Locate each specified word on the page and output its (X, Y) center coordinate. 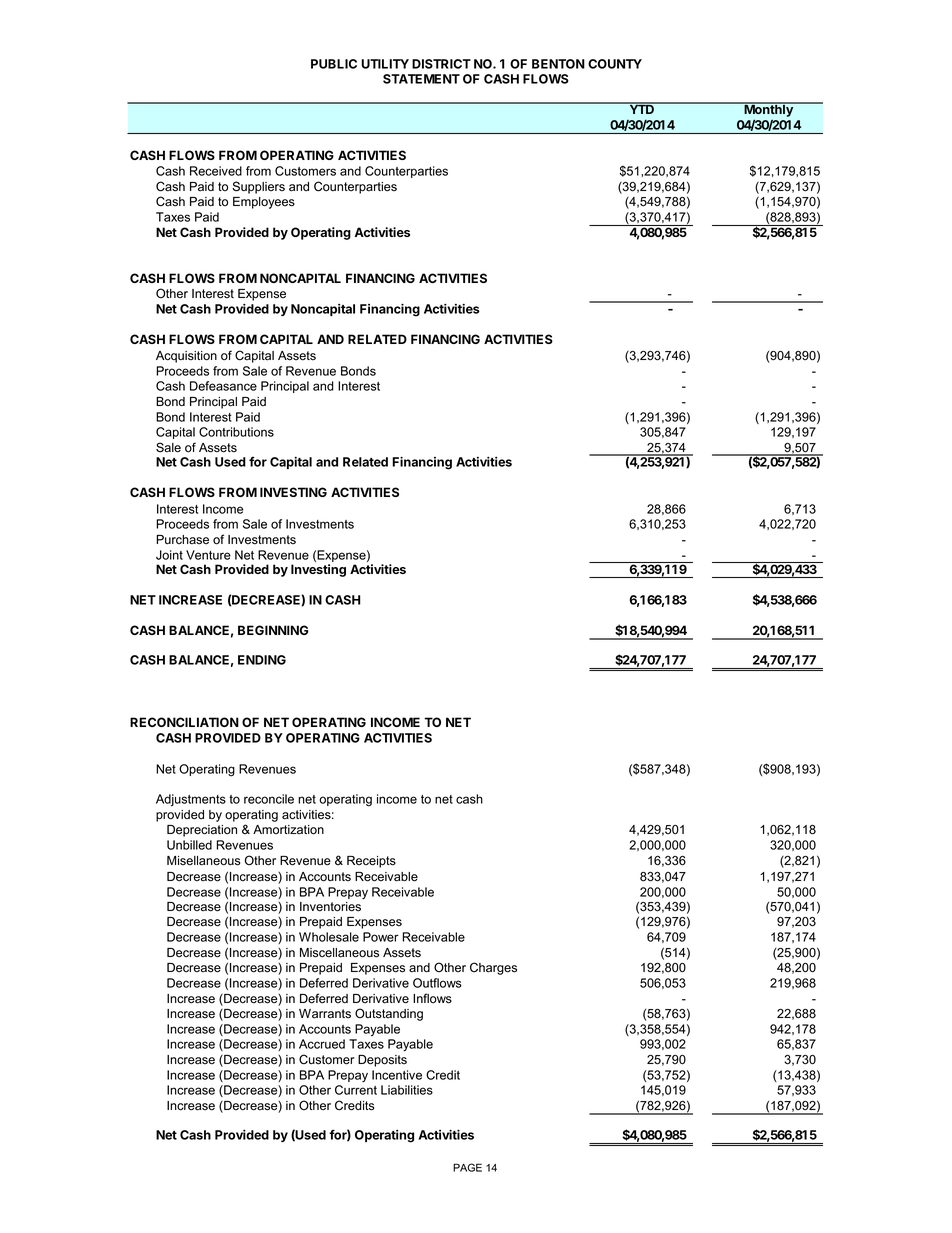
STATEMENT (421, 79)
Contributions (236, 432)
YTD (641, 108)
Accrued (322, 1044)
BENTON (558, 64)
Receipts (371, 862)
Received (216, 171)
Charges (493, 968)
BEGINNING (273, 630)
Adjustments (191, 800)
